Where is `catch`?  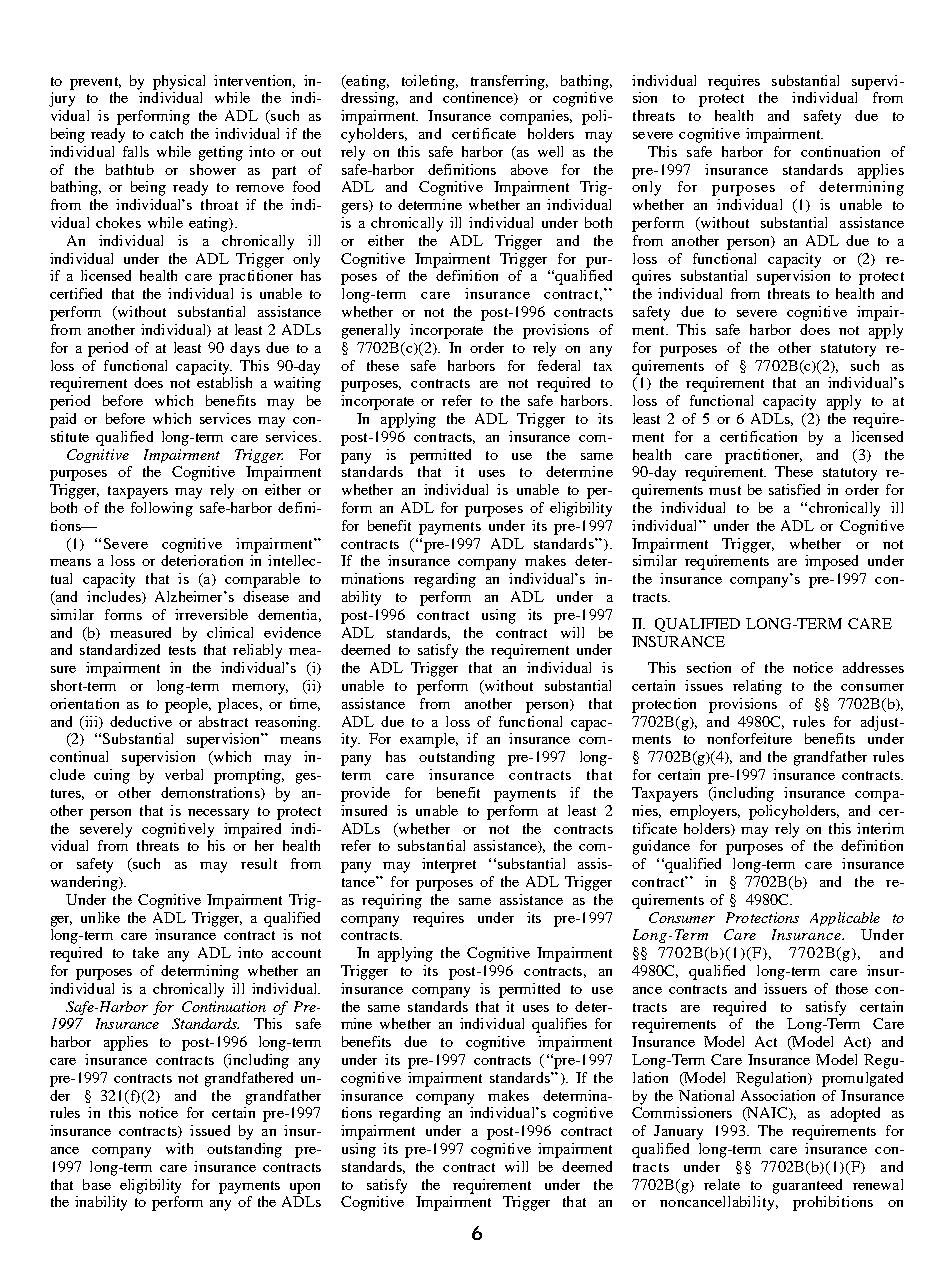 catch is located at coordinates (166, 133).
